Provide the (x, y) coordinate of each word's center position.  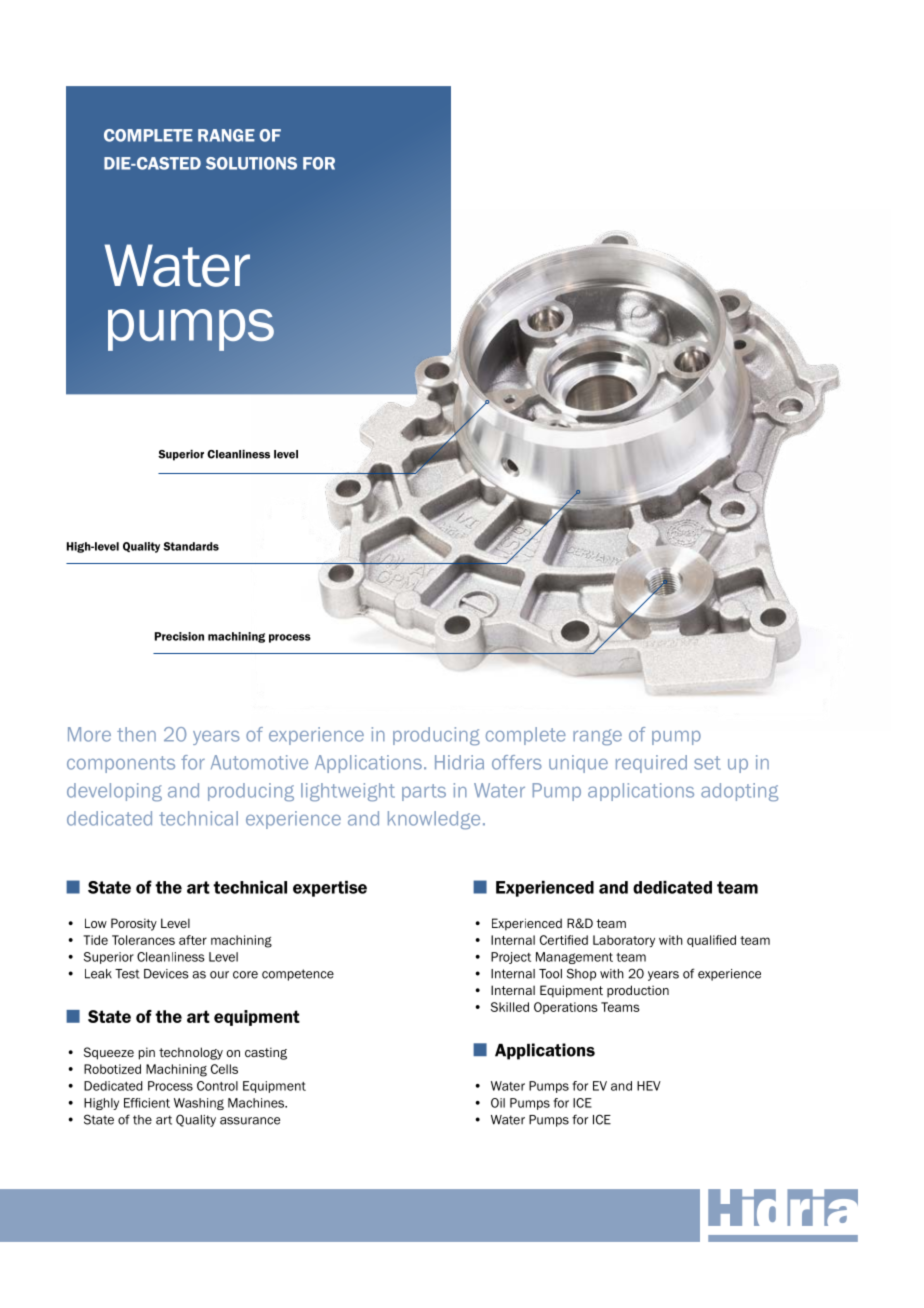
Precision (179, 636)
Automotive (259, 762)
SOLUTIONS (251, 163)
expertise (330, 889)
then (136, 734)
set (707, 763)
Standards (191, 546)
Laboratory (624, 941)
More (89, 734)
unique (578, 764)
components (121, 764)
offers (517, 762)
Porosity (134, 924)
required (651, 764)
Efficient (147, 1103)
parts (424, 792)
